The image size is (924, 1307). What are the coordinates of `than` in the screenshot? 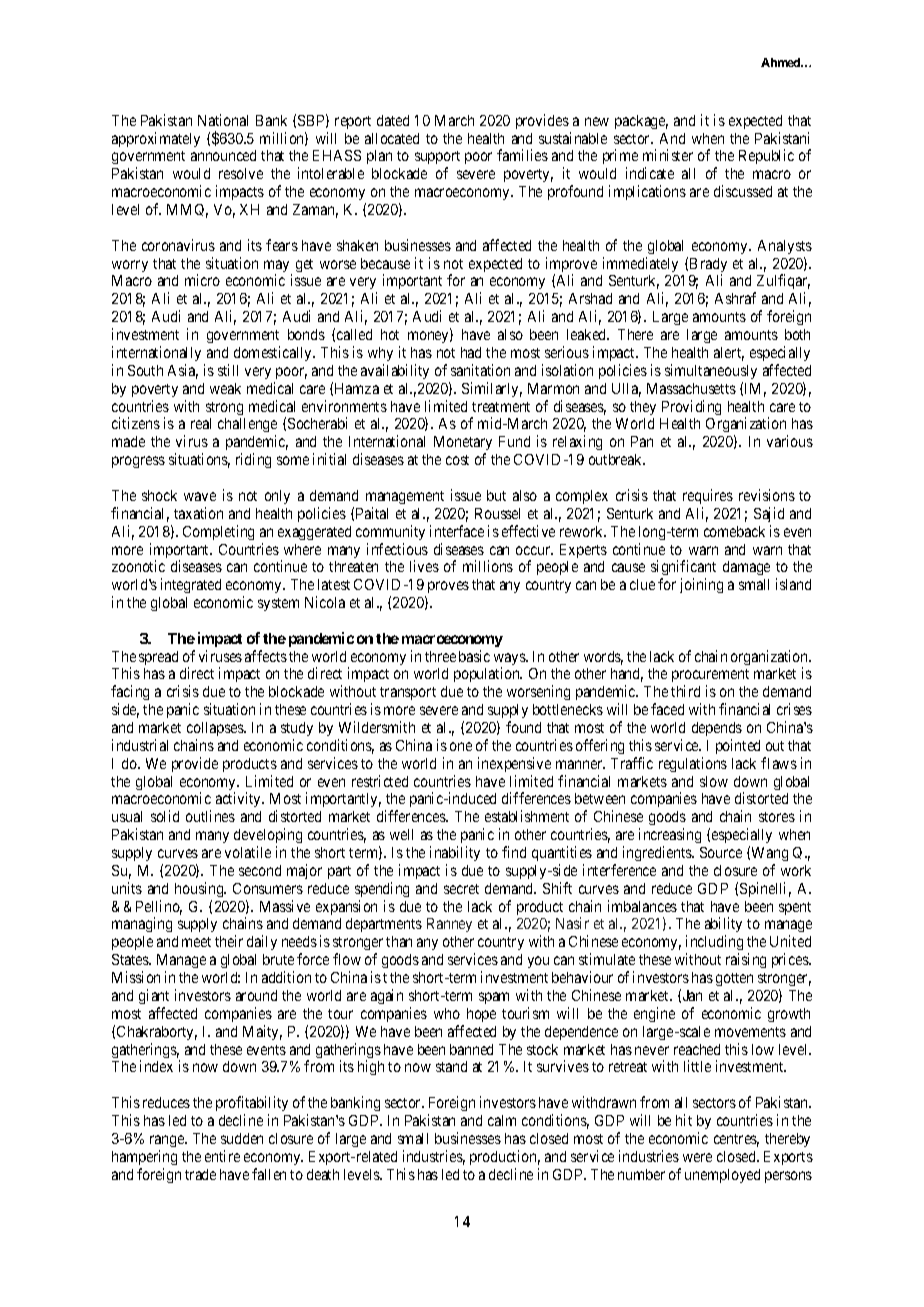 It's located at (399, 941).
